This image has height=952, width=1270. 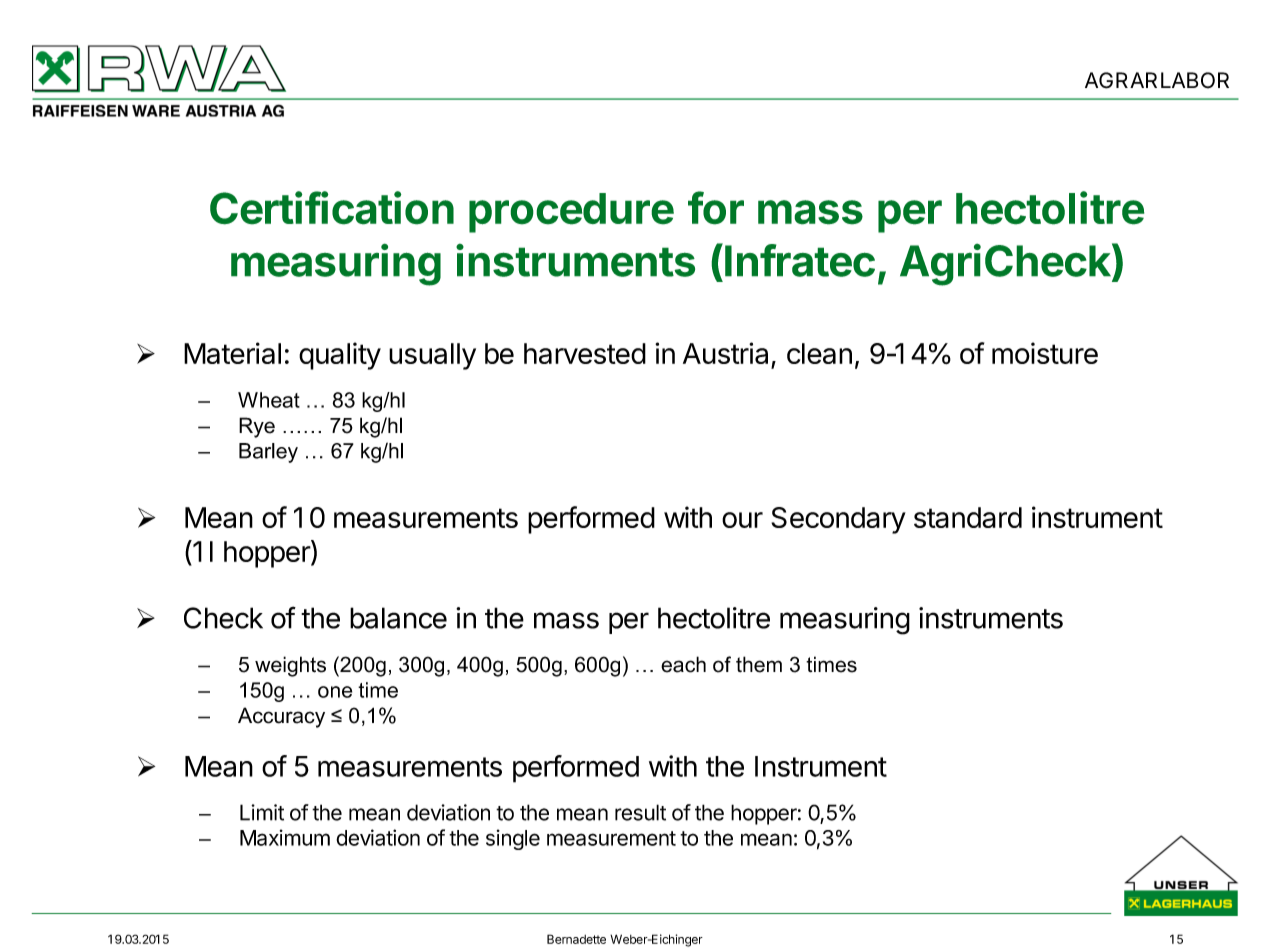 I want to click on them, so click(x=759, y=664).
